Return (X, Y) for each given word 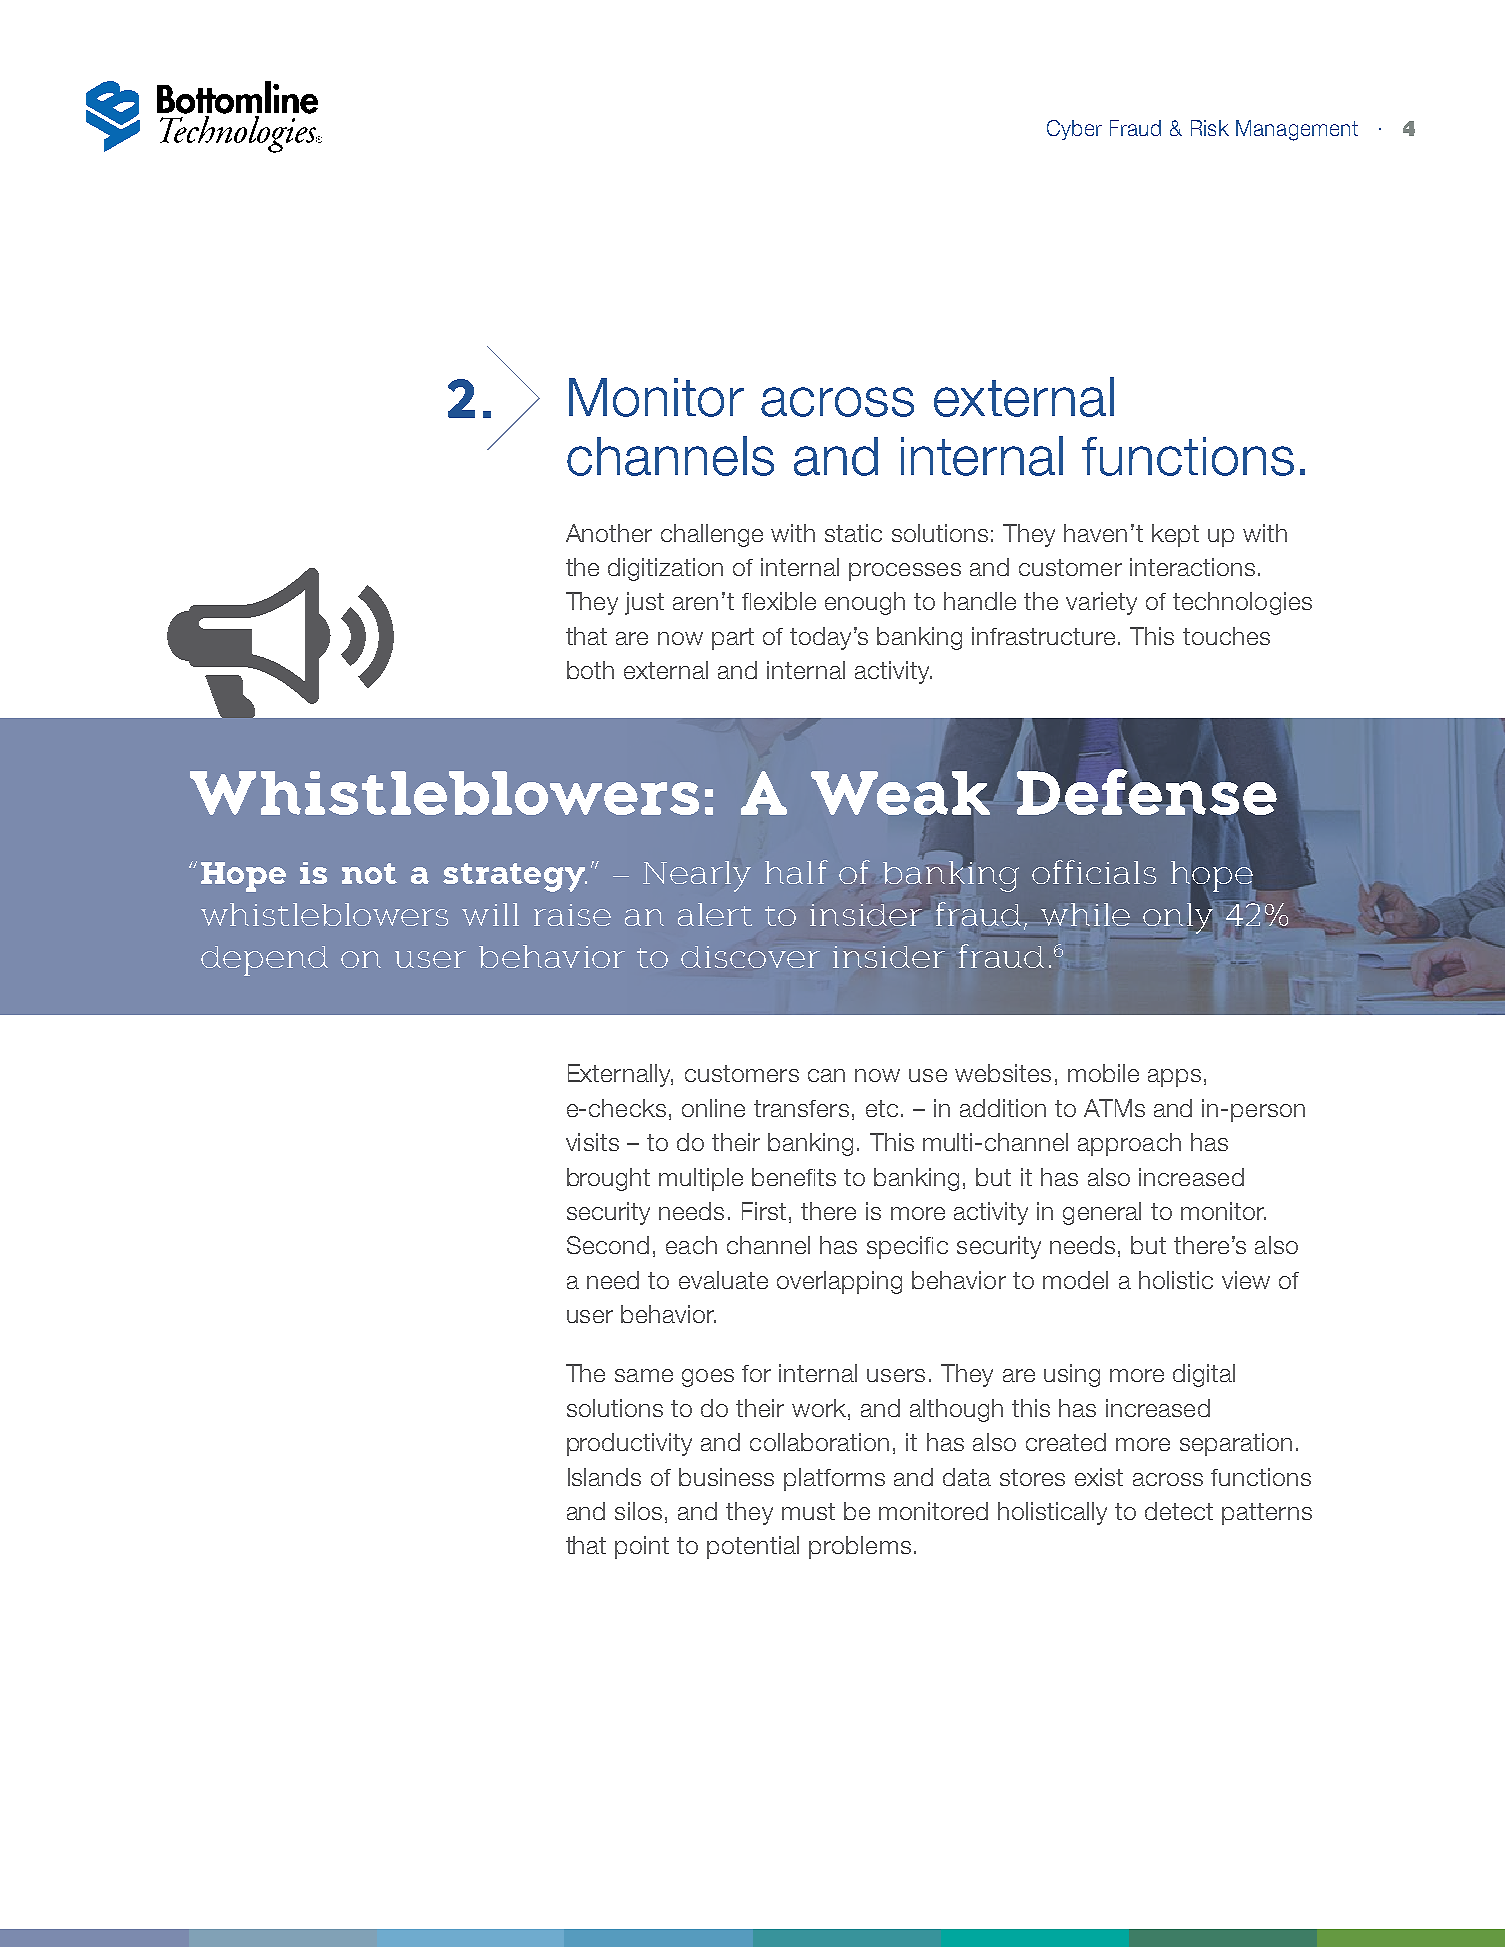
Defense (1147, 792)
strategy (515, 877)
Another (609, 533)
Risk (1210, 128)
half (796, 872)
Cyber (1074, 130)
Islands (604, 1477)
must (808, 1511)
